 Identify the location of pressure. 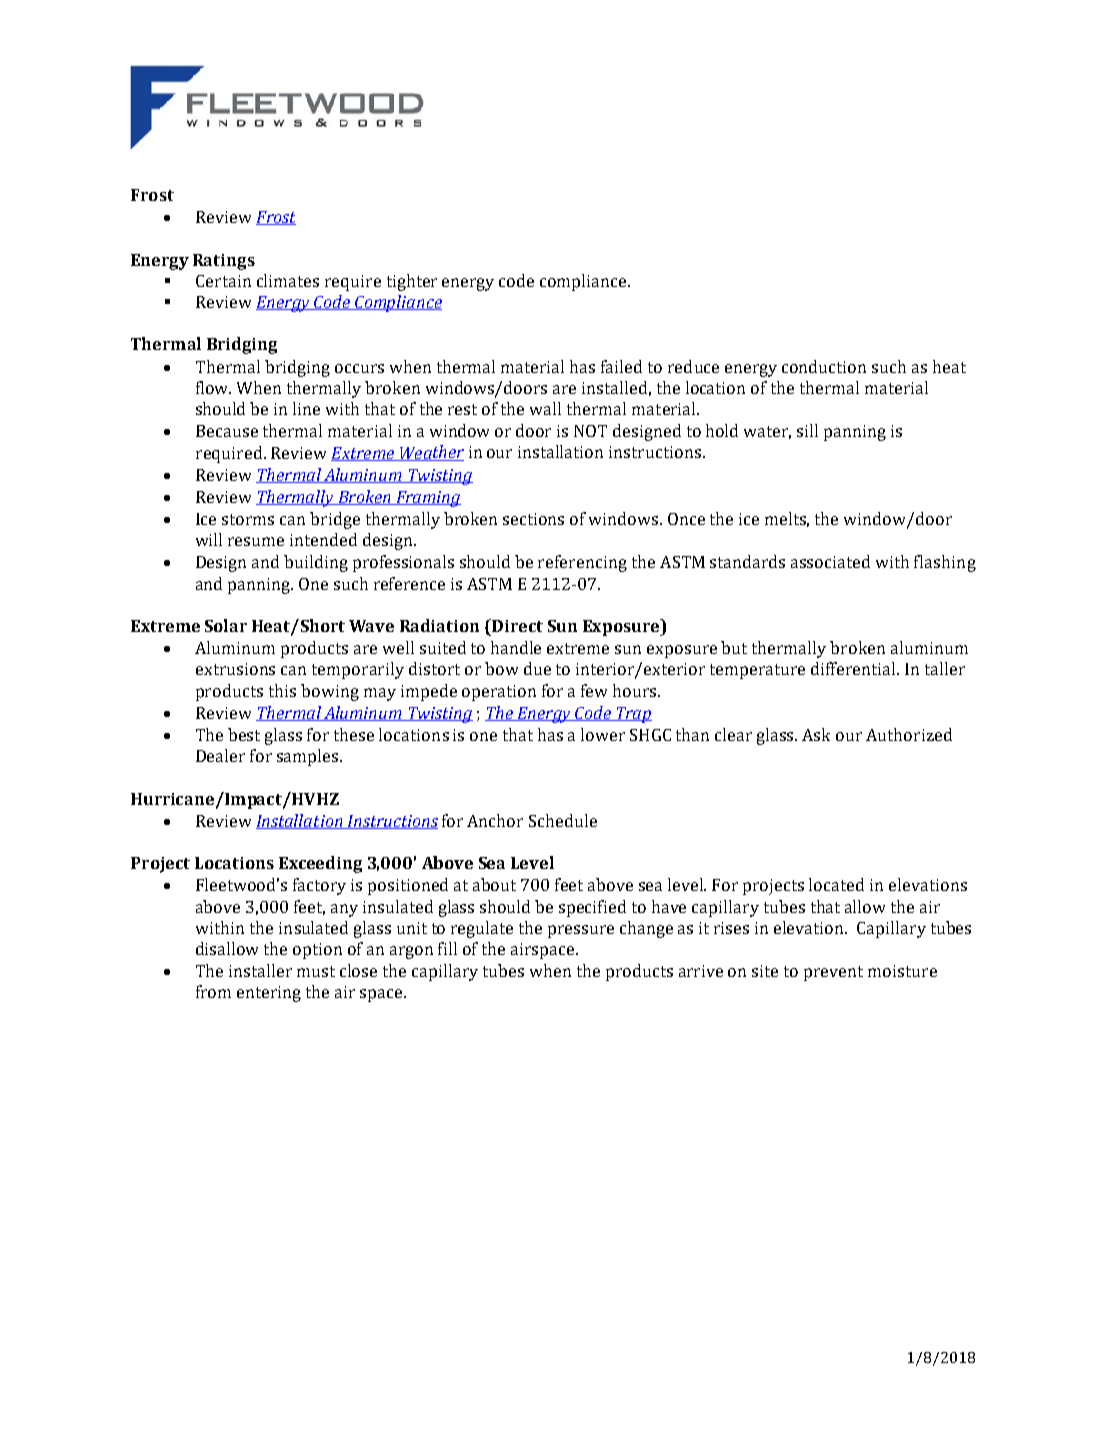
(581, 931).
